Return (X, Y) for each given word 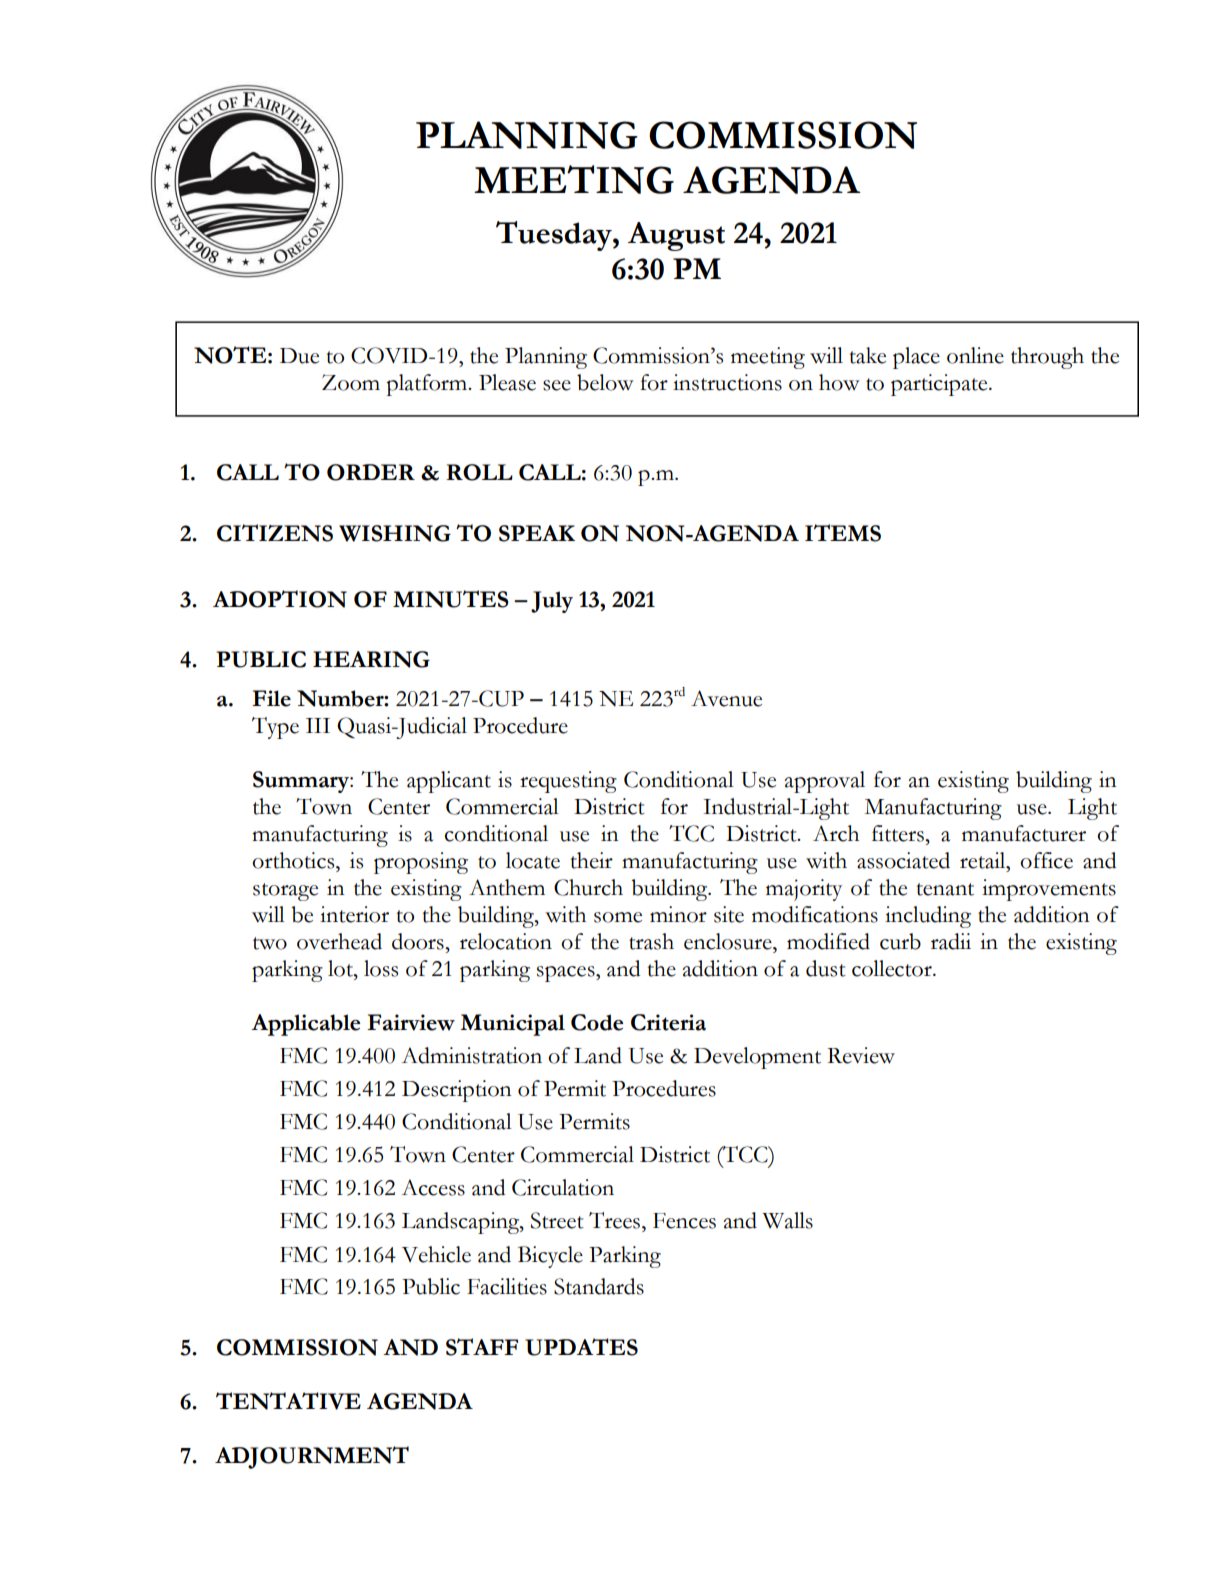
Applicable (305, 1025)
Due (299, 356)
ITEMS (843, 533)
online (975, 355)
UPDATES (581, 1347)
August (676, 236)
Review (861, 1055)
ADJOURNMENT (312, 1457)
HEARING (371, 659)
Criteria (668, 1022)
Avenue (726, 698)
